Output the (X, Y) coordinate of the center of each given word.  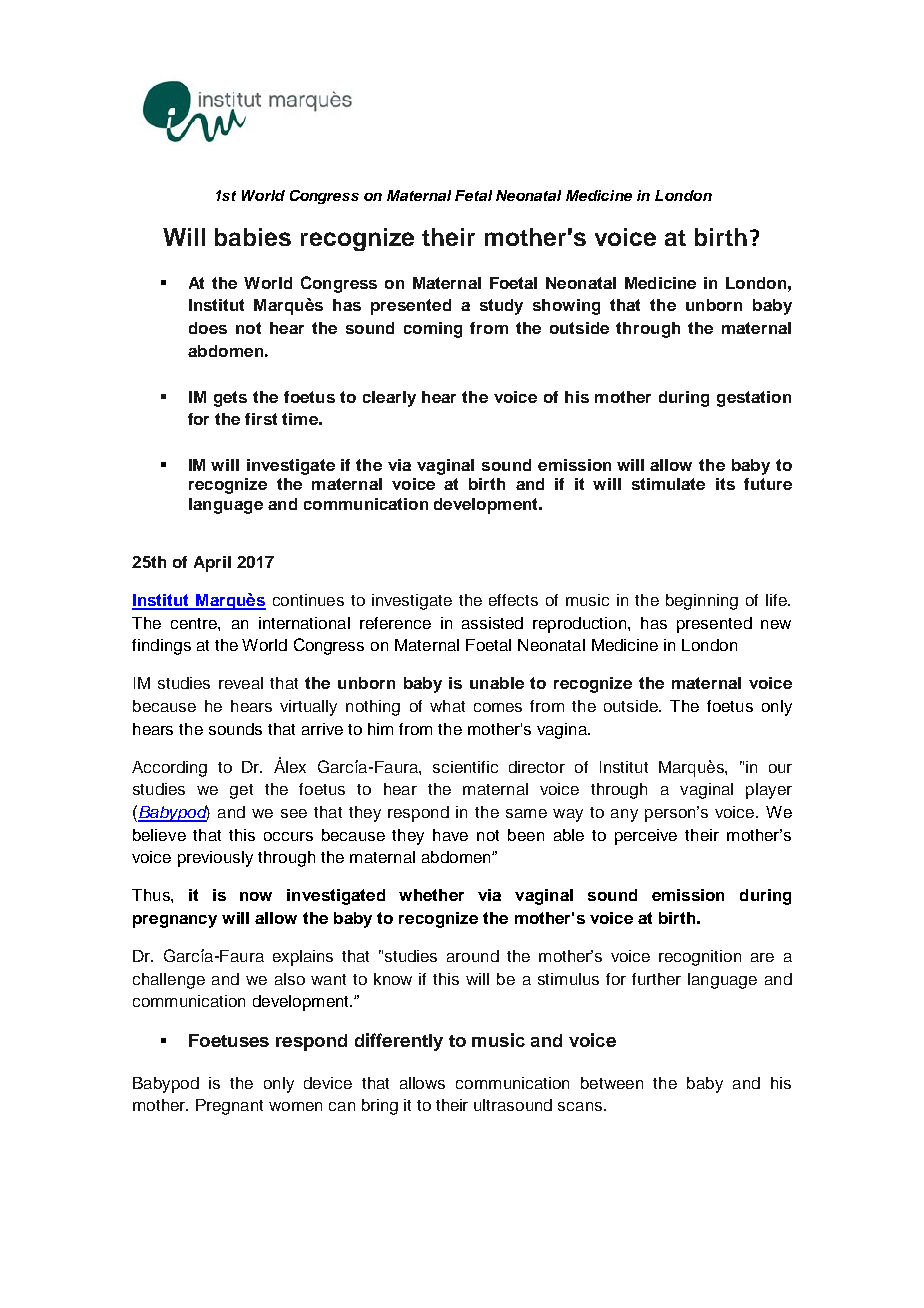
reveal (241, 683)
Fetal (473, 195)
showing (566, 307)
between (612, 1083)
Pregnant (229, 1107)
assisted (492, 623)
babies (253, 237)
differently (399, 1042)
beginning (702, 602)
